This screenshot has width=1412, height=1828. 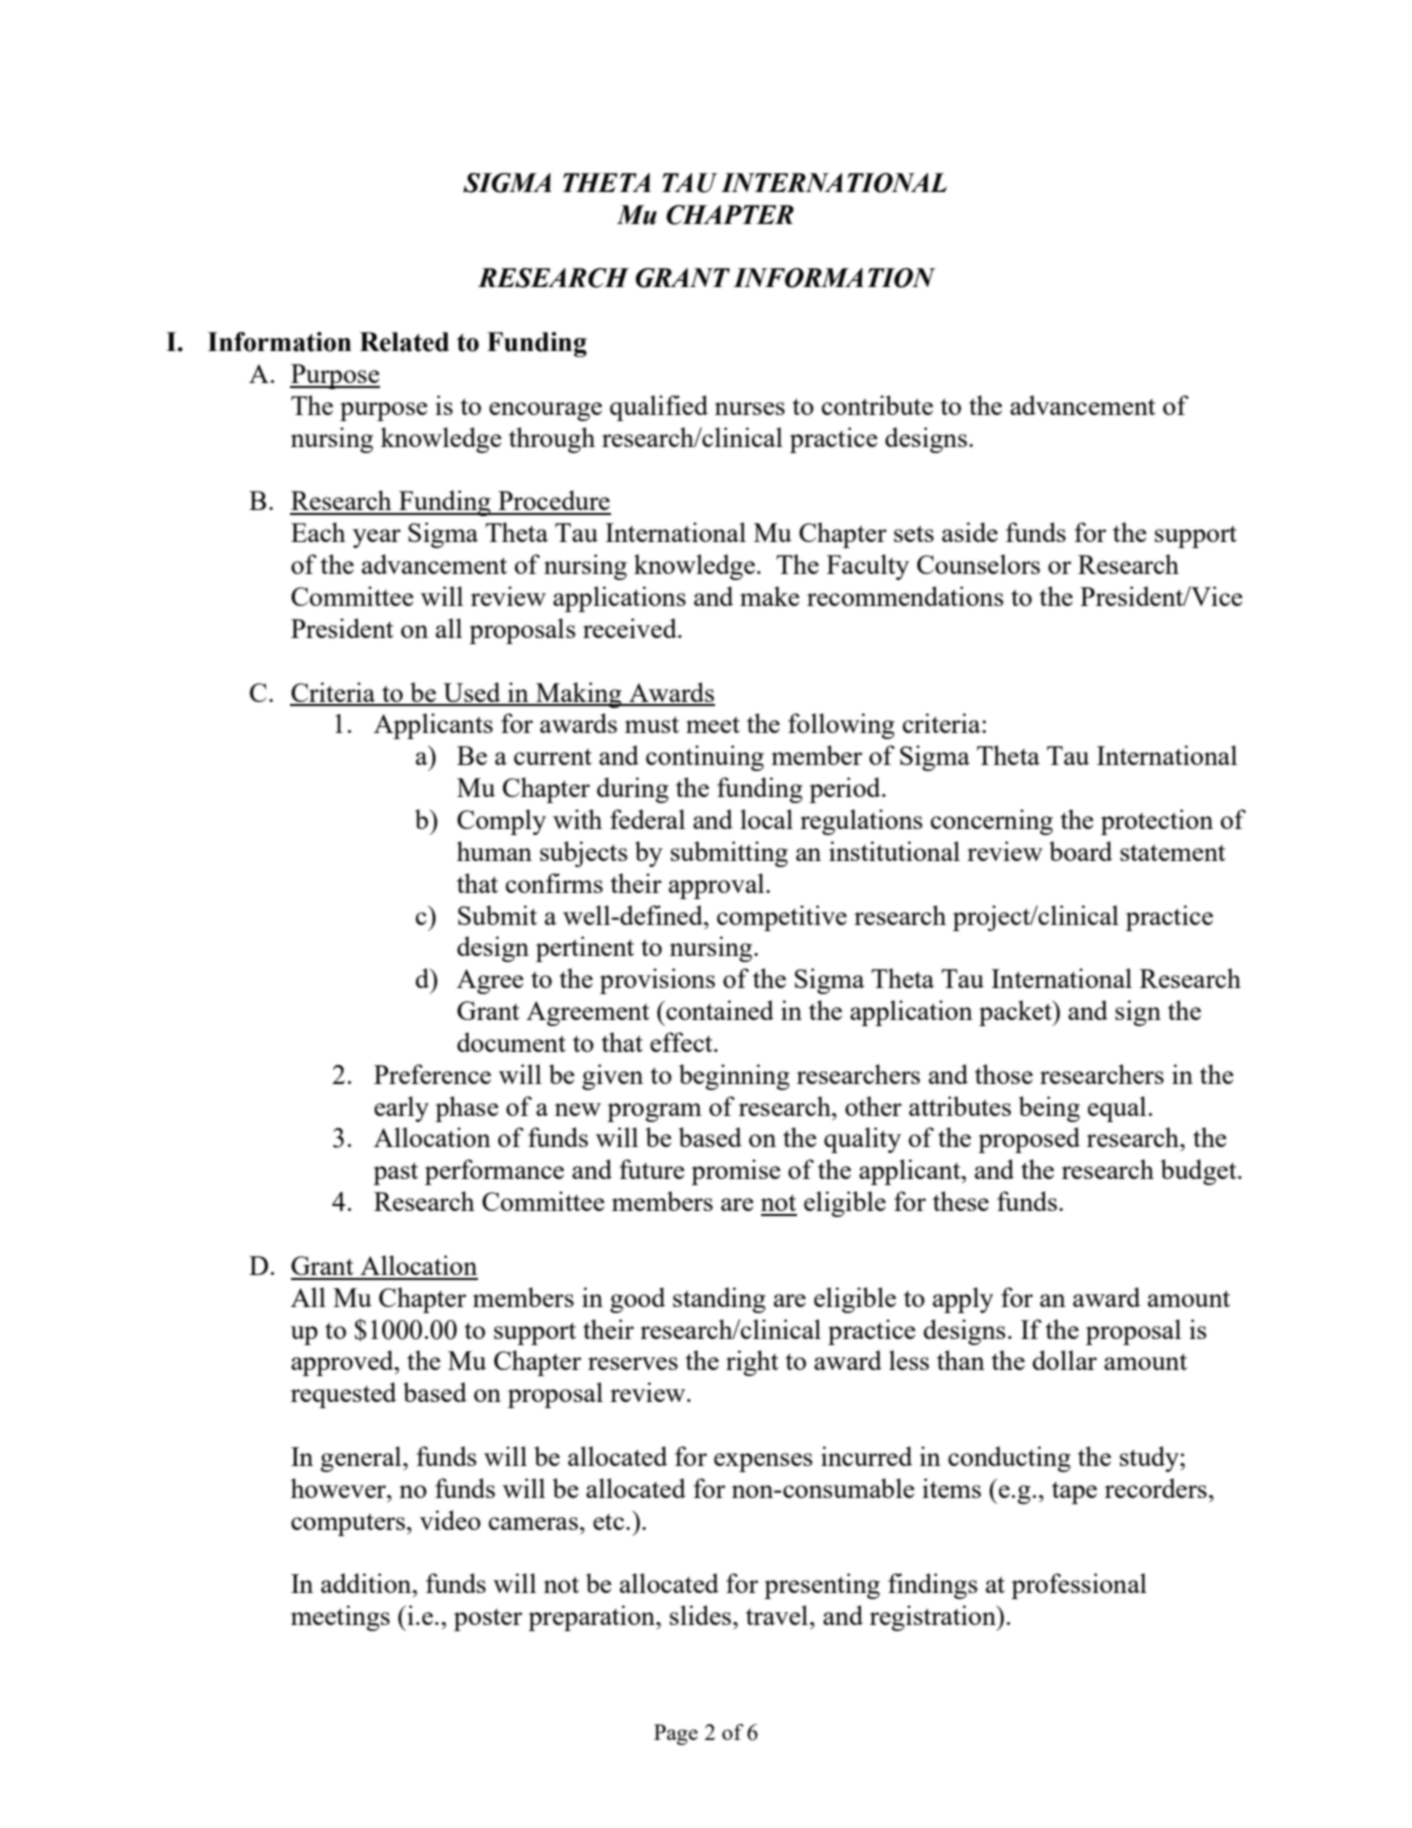 What do you see at coordinates (750, 408) in the screenshot?
I see `nurses` at bounding box center [750, 408].
